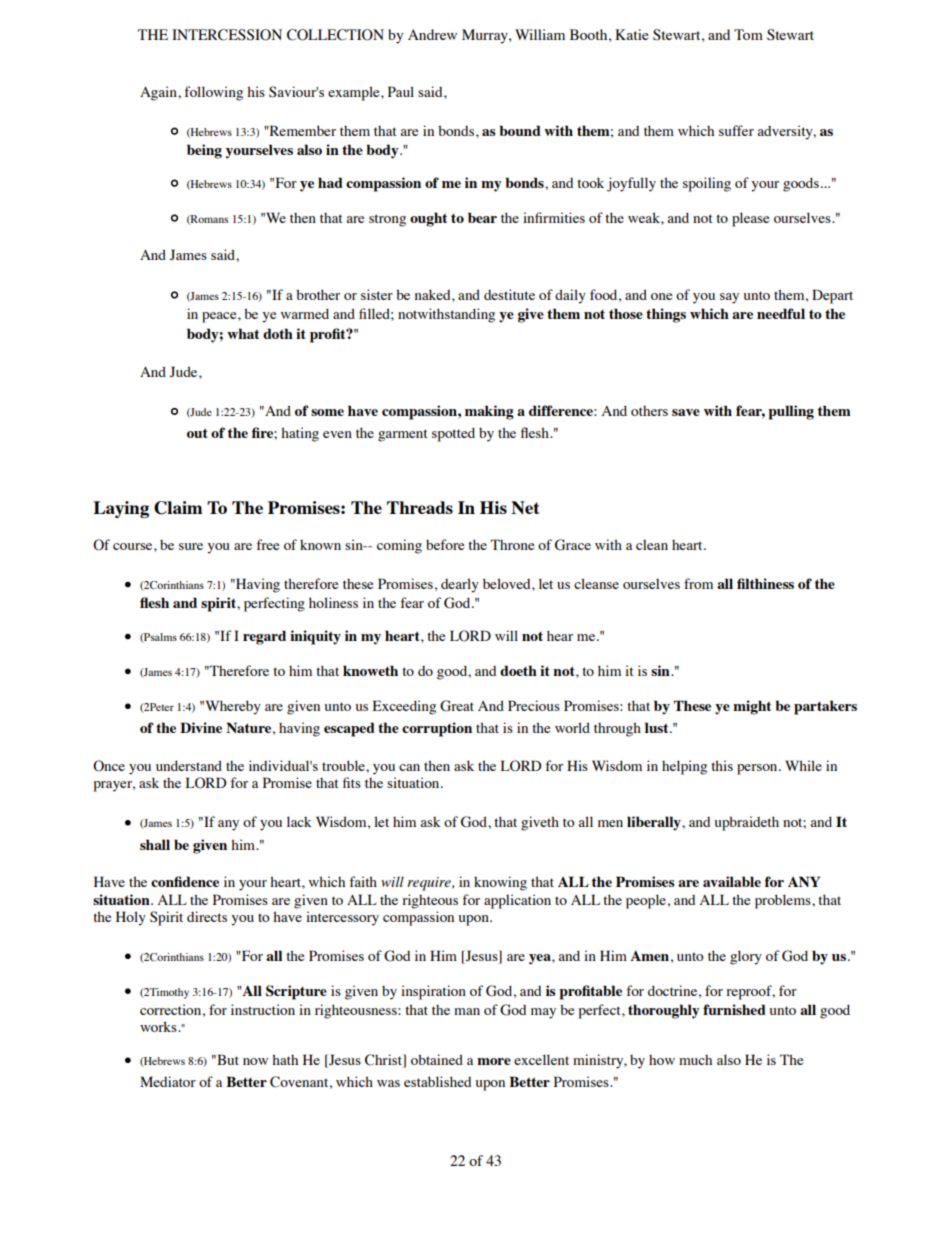  What do you see at coordinates (752, 707) in the document?
I see `might` at bounding box center [752, 707].
